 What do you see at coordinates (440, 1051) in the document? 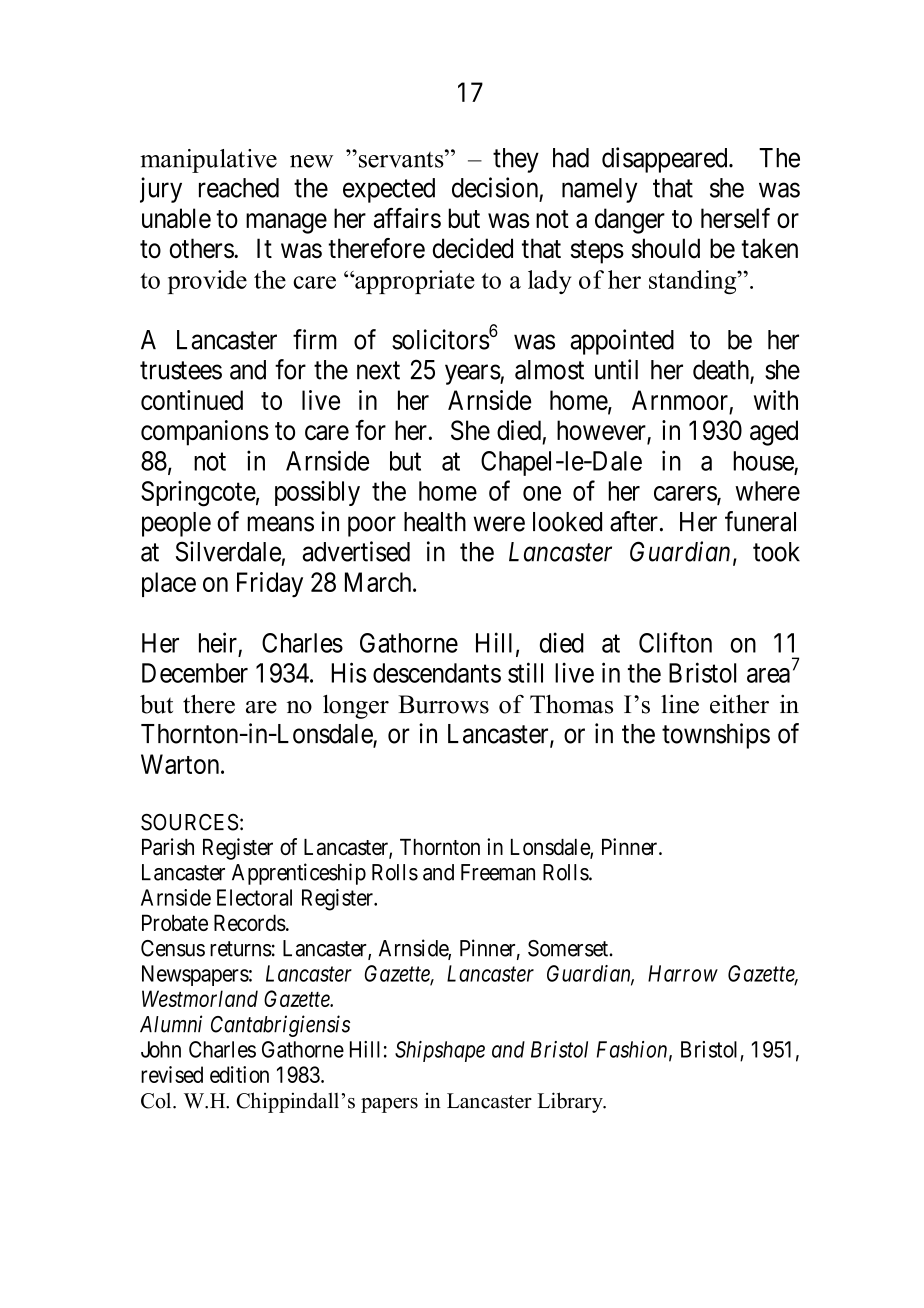
I see `Shipshape` at bounding box center [440, 1051].
